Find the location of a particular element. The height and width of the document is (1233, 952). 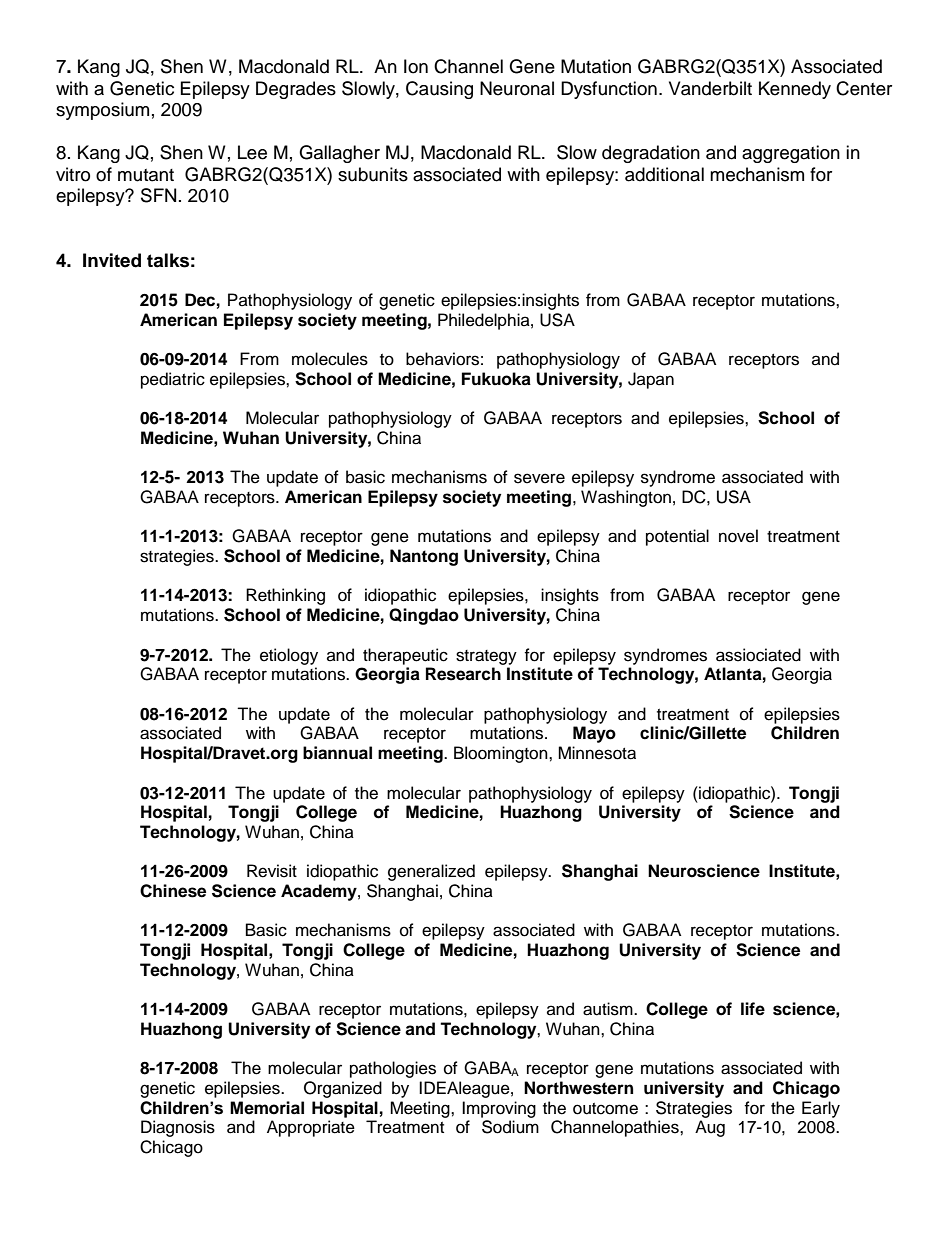

Bloomington is located at coordinates (502, 754).
